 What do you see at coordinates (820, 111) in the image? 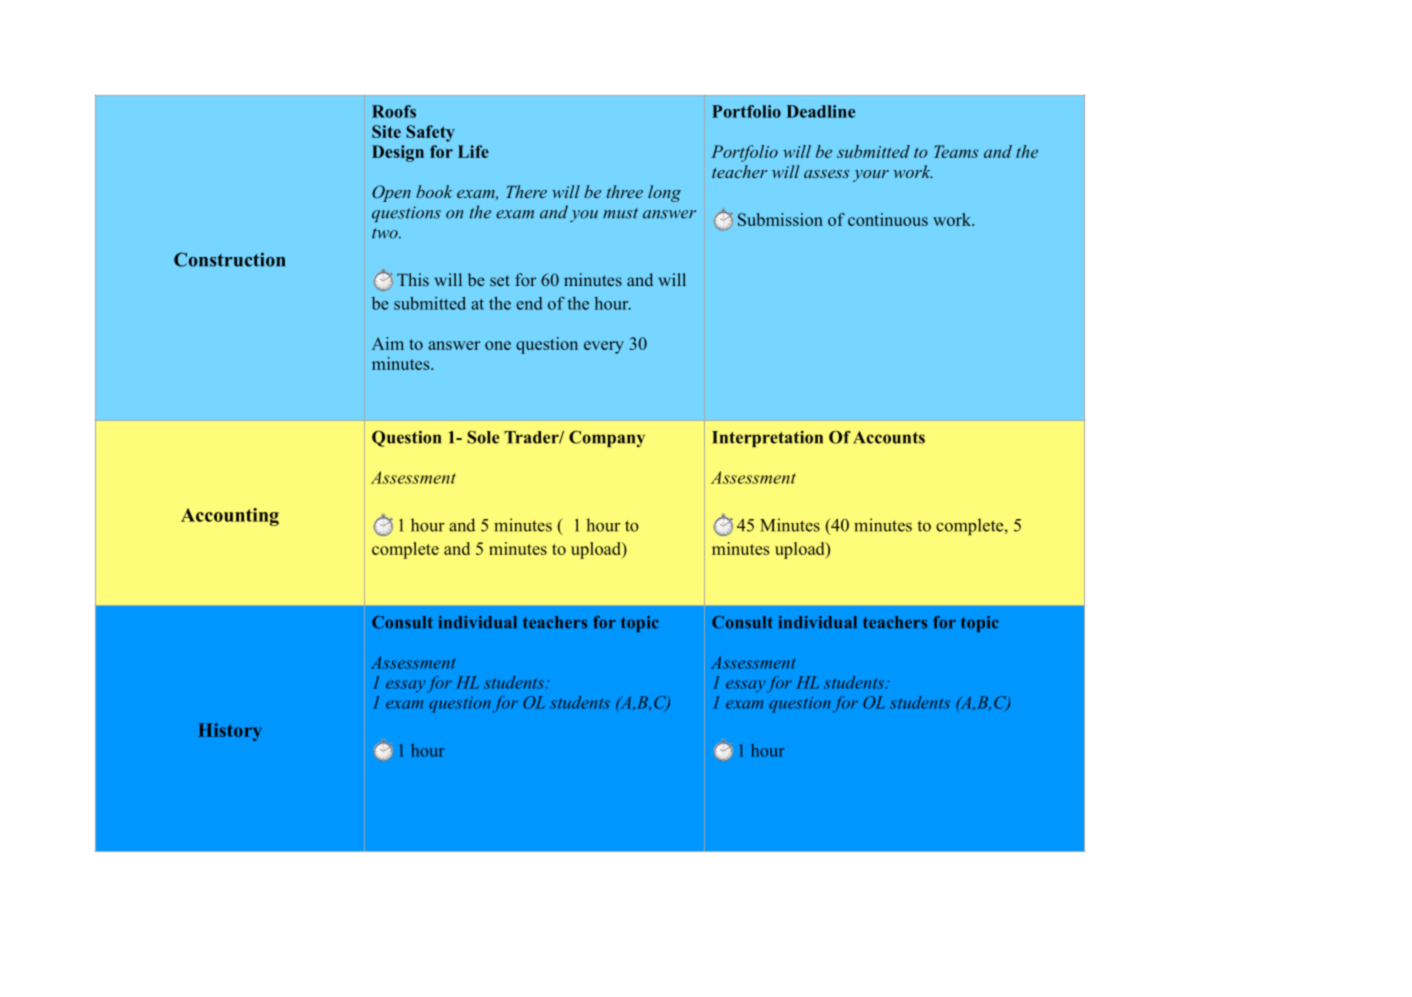
I see `Deadline` at bounding box center [820, 111].
